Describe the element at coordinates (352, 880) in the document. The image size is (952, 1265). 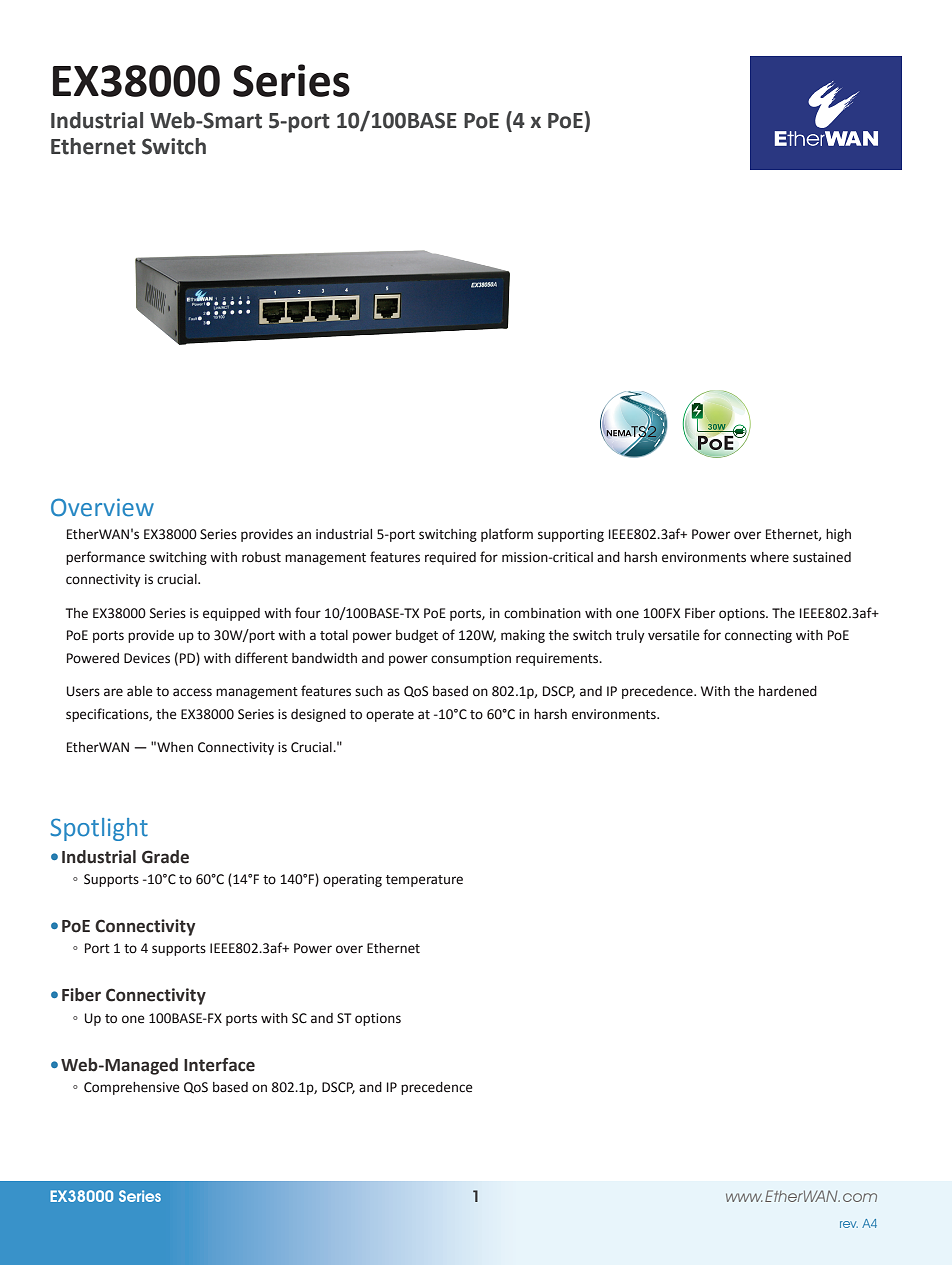
I see `operating` at that location.
